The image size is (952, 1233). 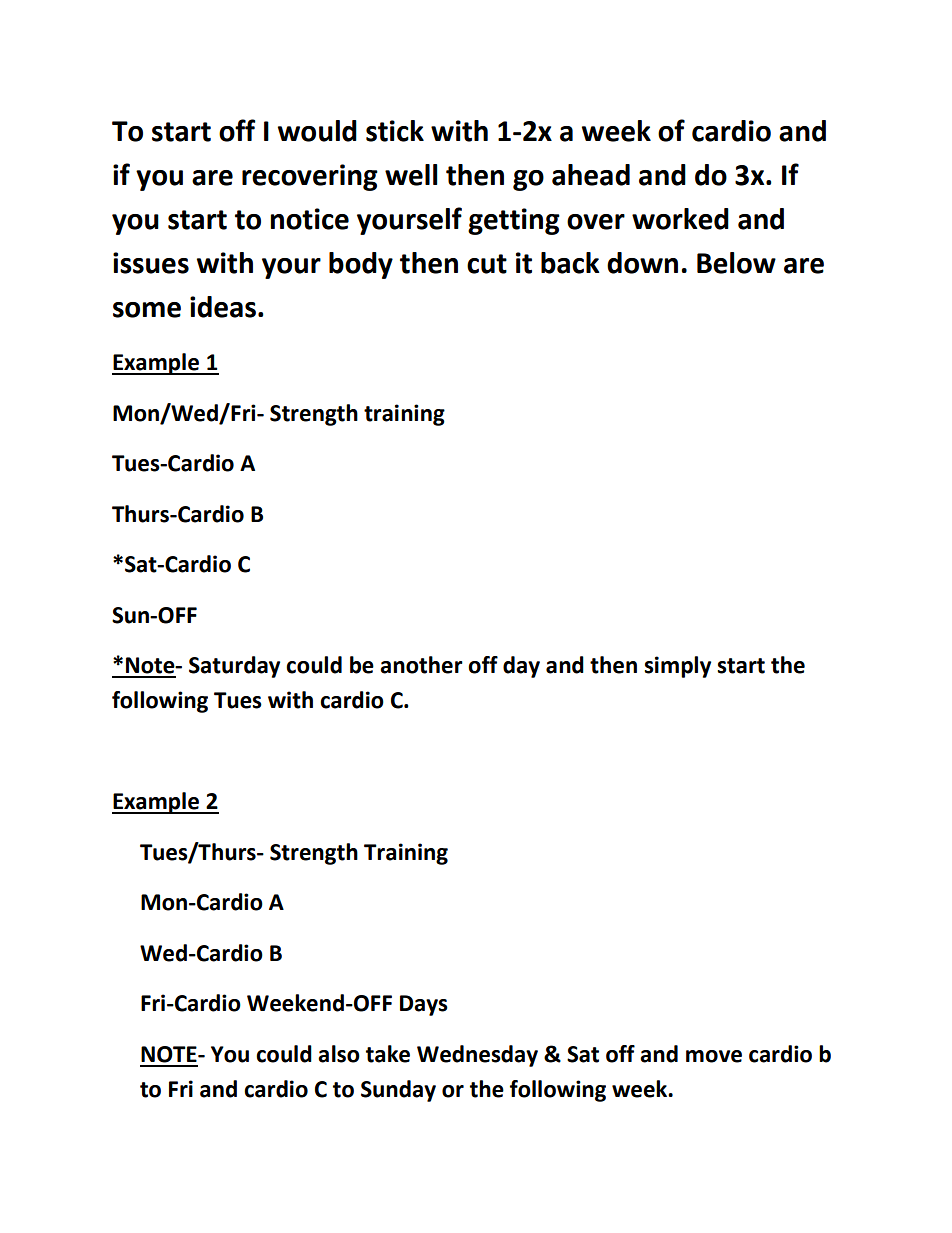 What do you see at coordinates (487, 264) in the document?
I see `cut` at bounding box center [487, 264].
